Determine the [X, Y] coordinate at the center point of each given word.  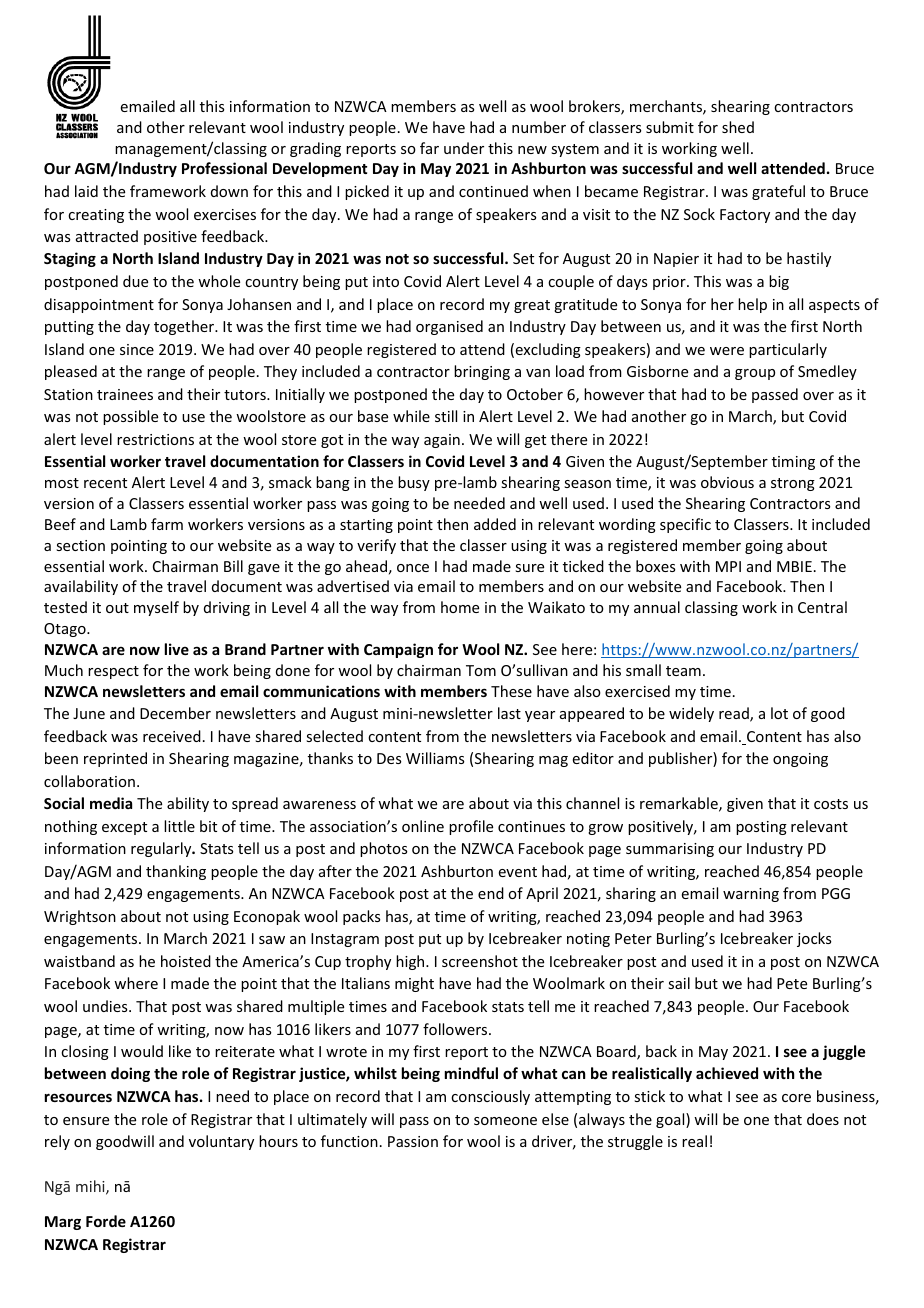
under [464, 148]
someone [505, 1121]
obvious [727, 482]
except [124, 828]
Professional [224, 168]
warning [751, 895]
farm [167, 524]
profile [471, 827]
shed [738, 127]
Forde [106, 1221]
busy [414, 483]
